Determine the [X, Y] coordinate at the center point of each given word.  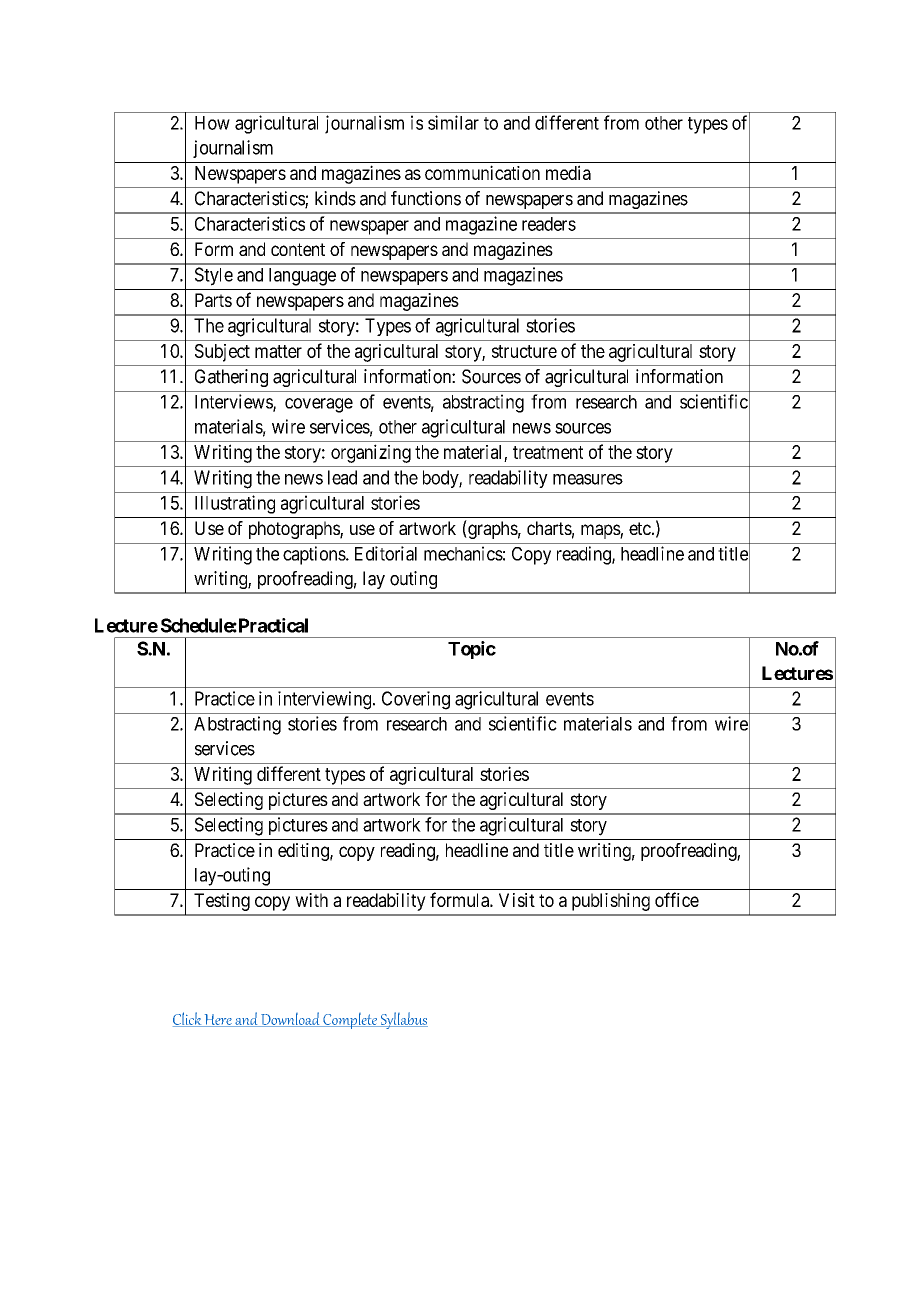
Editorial [386, 553]
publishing [611, 902]
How [212, 123]
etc [640, 528]
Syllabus [403, 1020]
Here [218, 1020]
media [568, 172]
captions [315, 555]
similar [453, 122]
